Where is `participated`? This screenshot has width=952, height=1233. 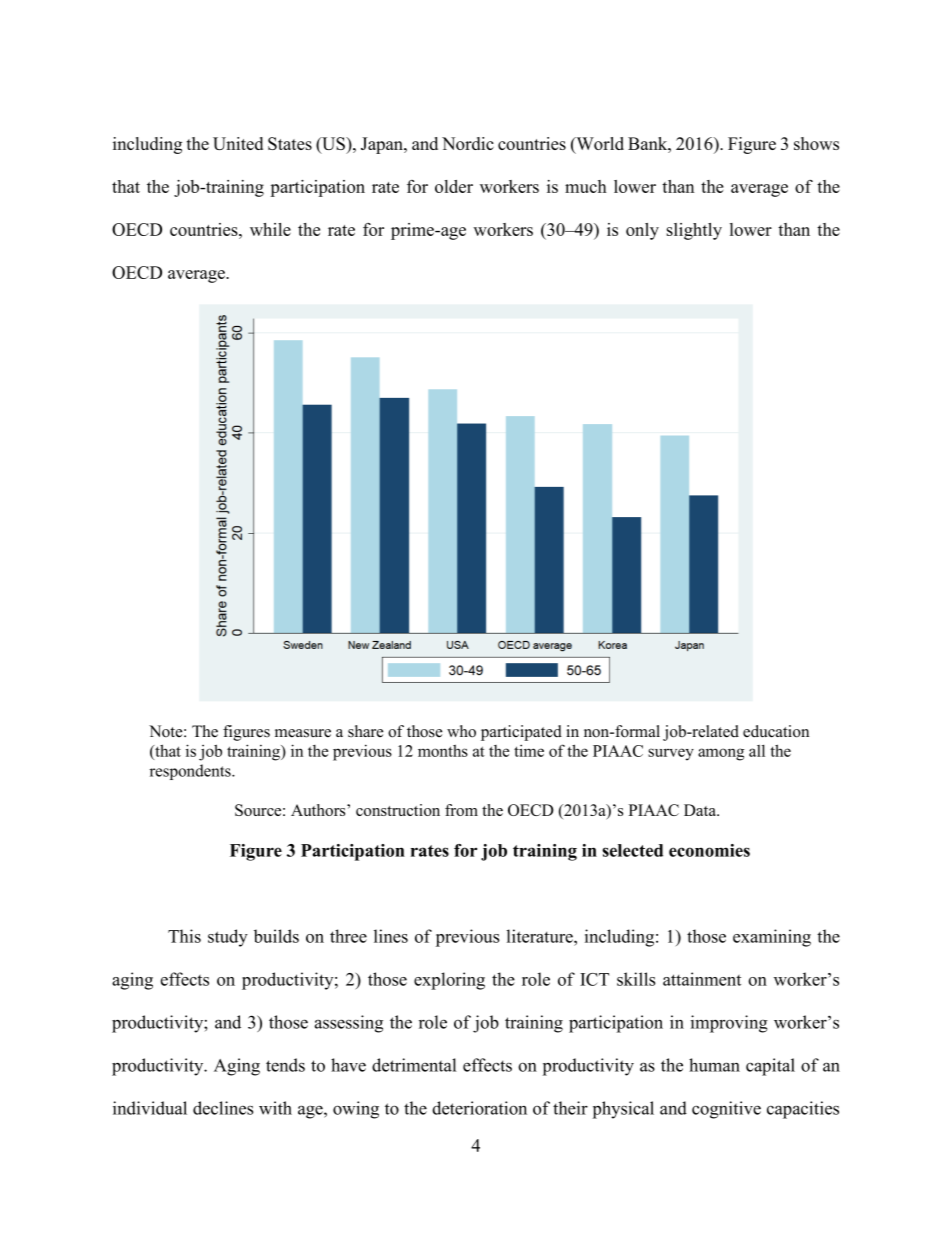
participated is located at coordinates (521, 733).
